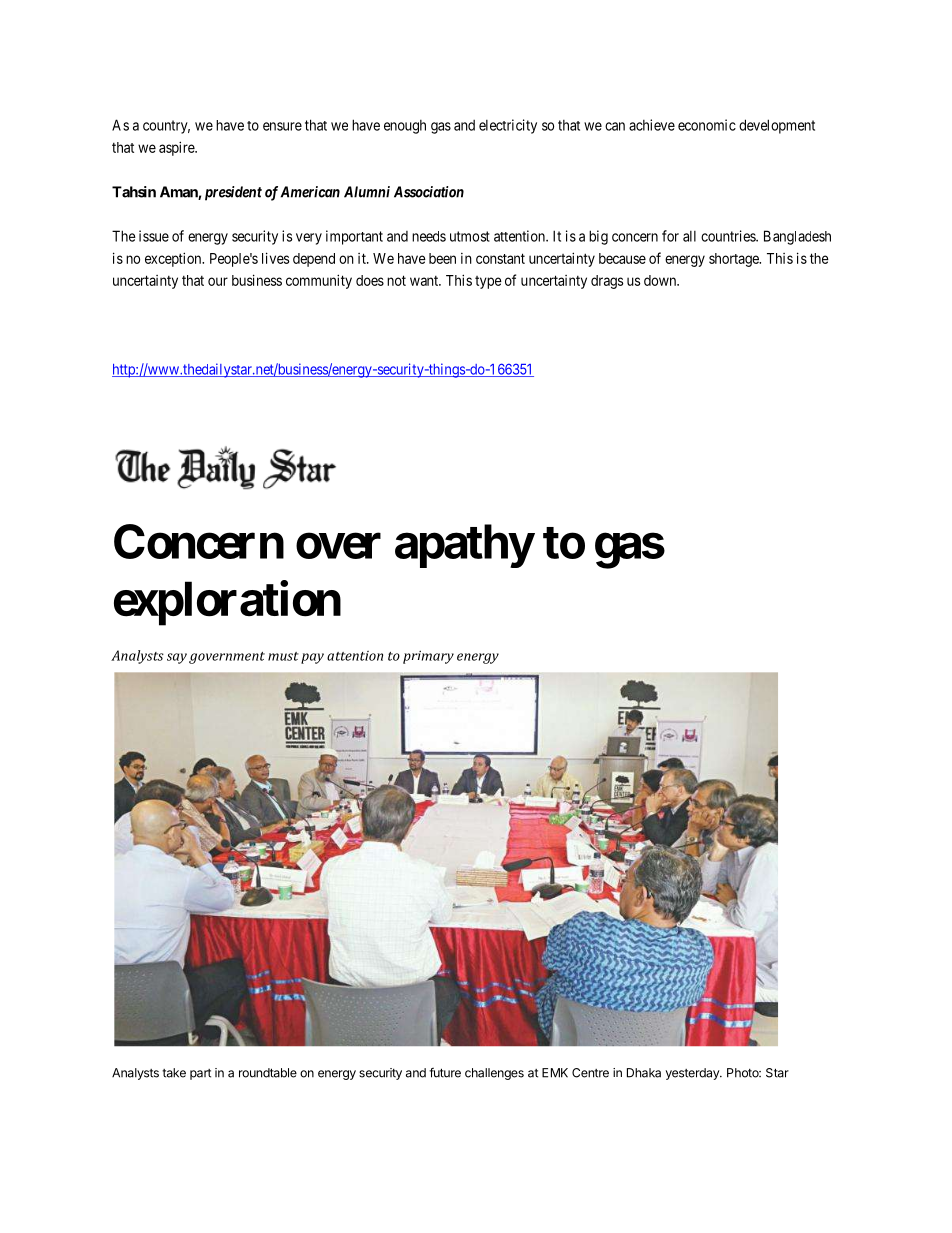 This image has height=1233, width=952. What do you see at coordinates (200, 1074) in the image?
I see `part` at bounding box center [200, 1074].
